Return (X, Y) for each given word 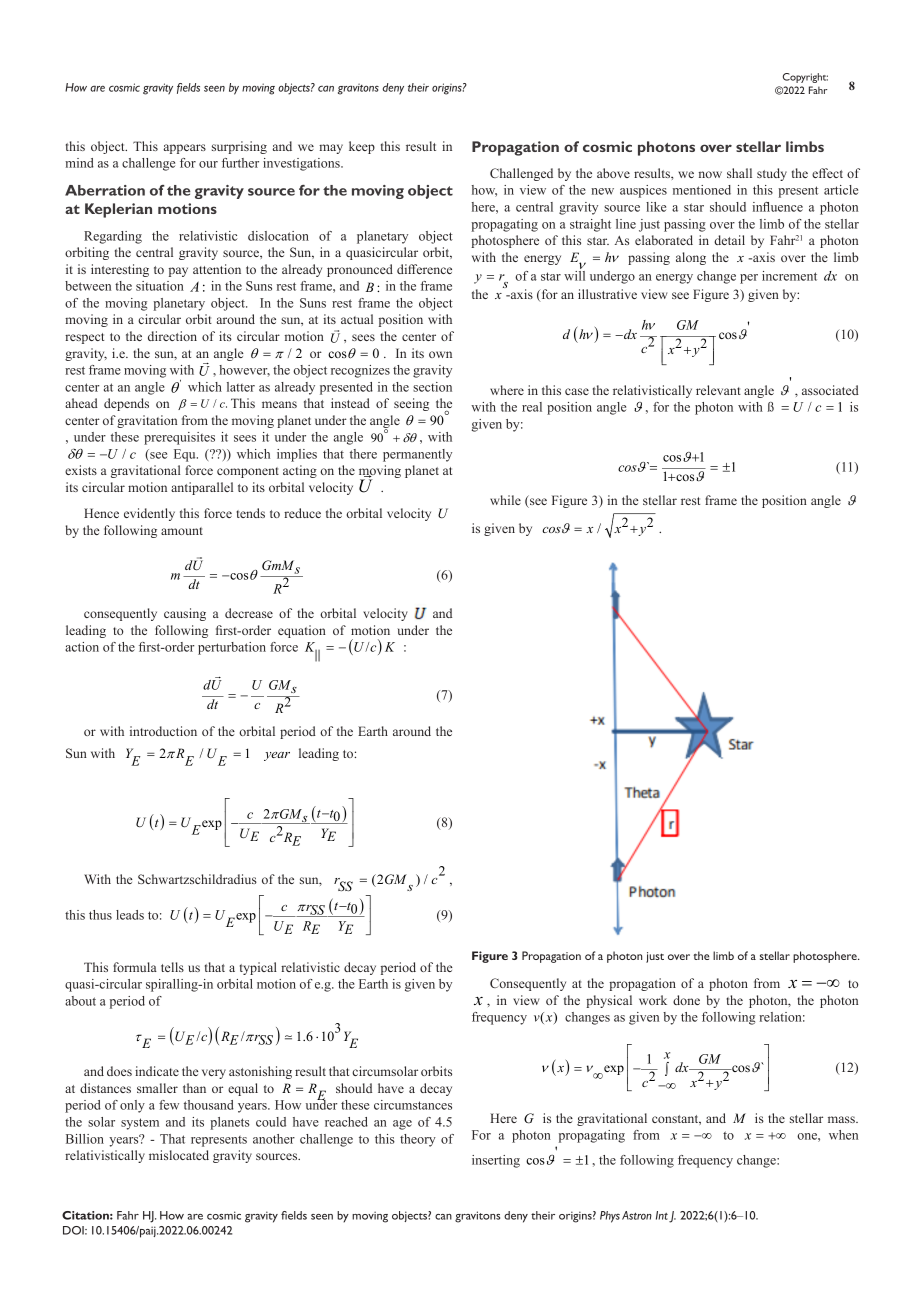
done (686, 1000)
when (843, 1135)
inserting (496, 1161)
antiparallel (202, 488)
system (140, 1124)
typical (258, 968)
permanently (417, 455)
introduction (163, 731)
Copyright (805, 78)
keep (362, 147)
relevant (718, 390)
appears (185, 149)
